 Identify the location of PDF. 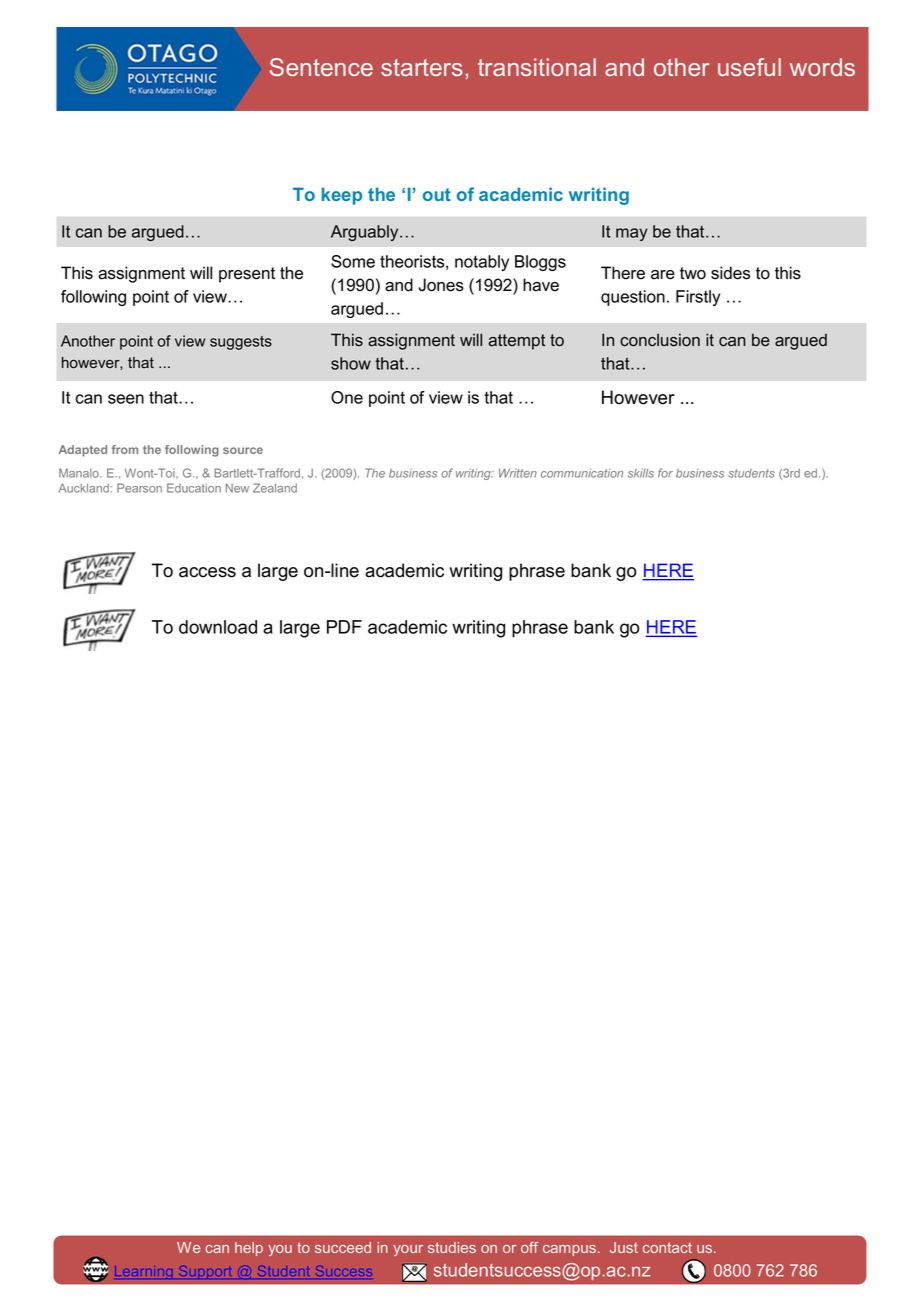
(344, 627).
